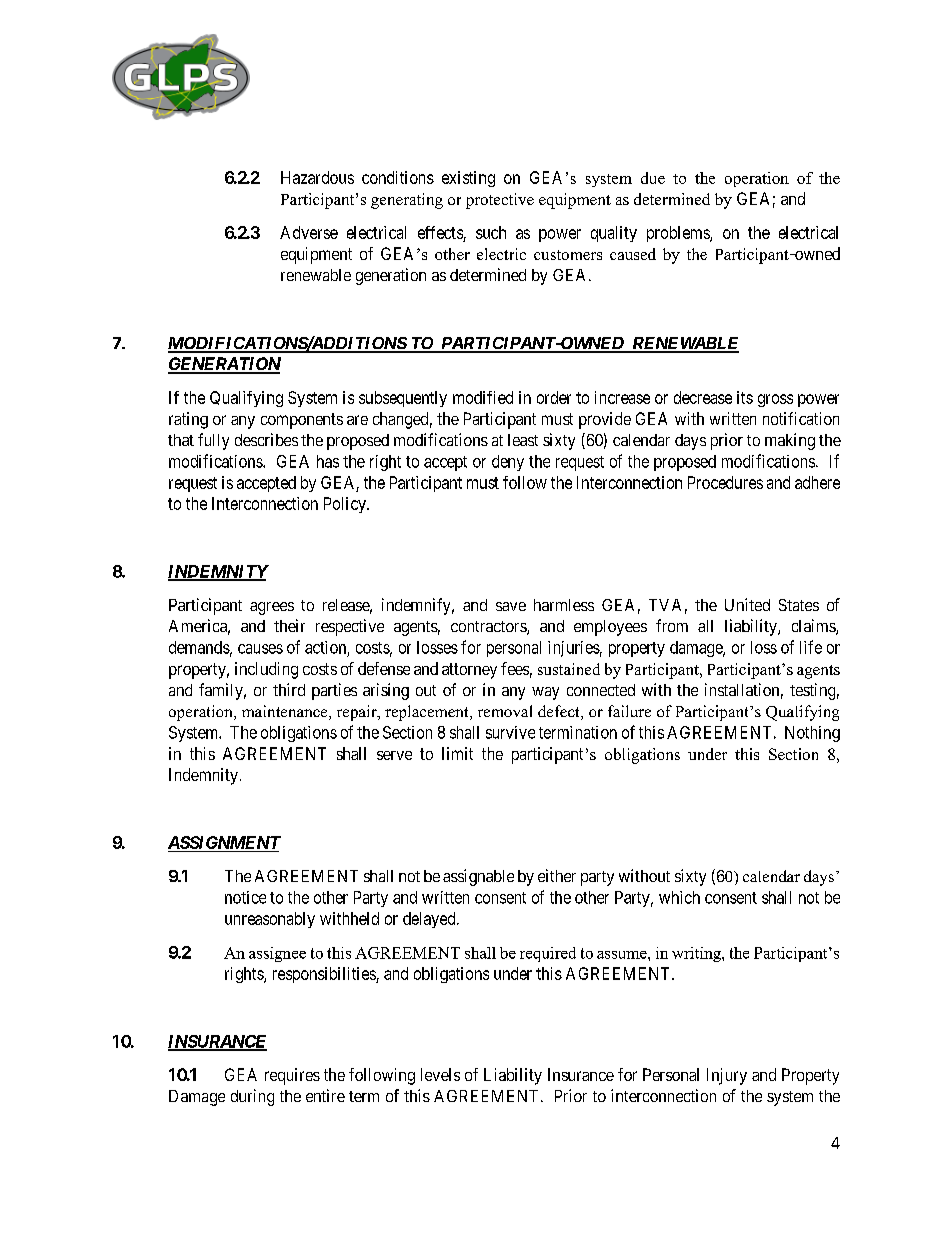  What do you see at coordinates (511, 606) in the screenshot?
I see `save` at bounding box center [511, 606].
